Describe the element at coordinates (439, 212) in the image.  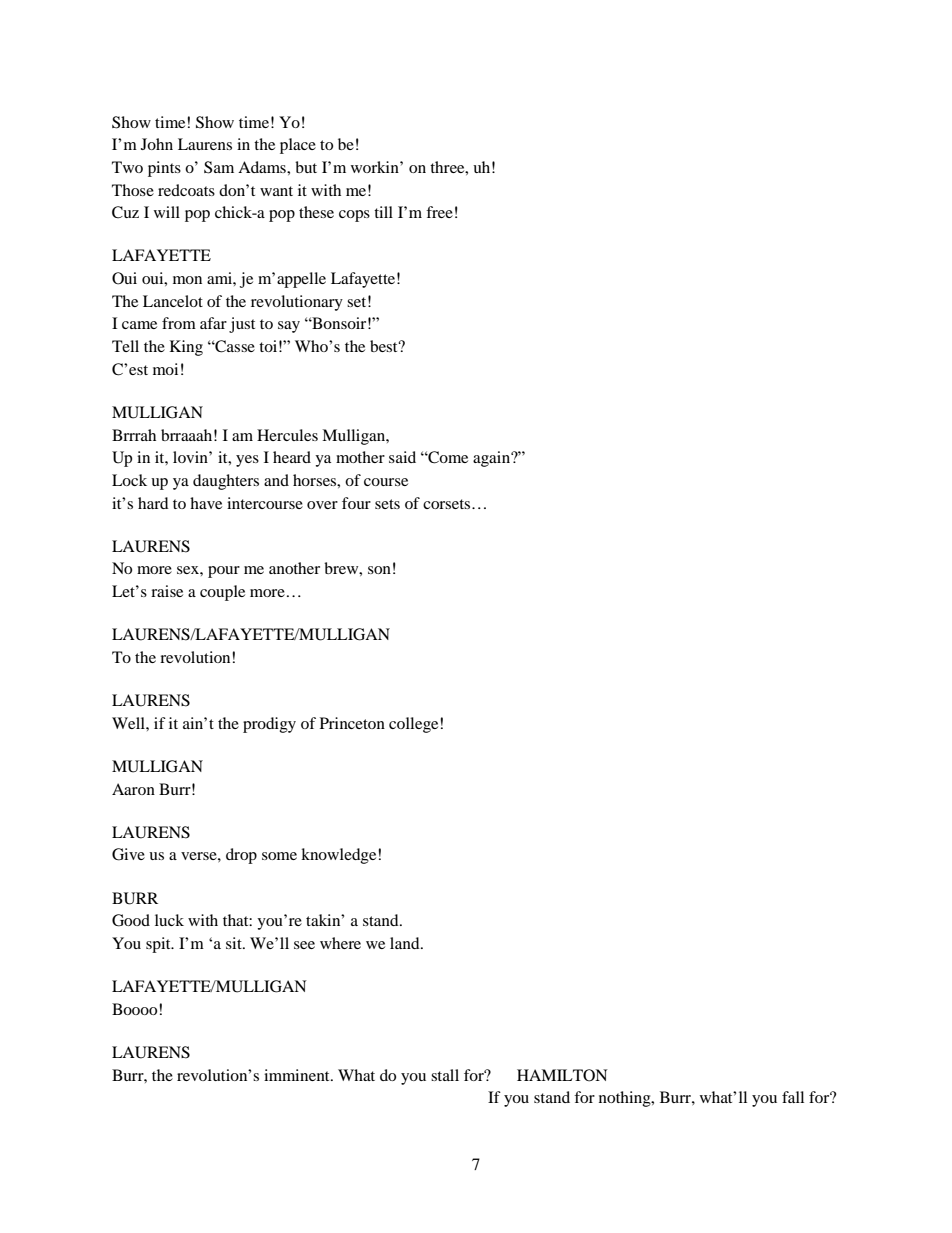
I see `free` at that location.
